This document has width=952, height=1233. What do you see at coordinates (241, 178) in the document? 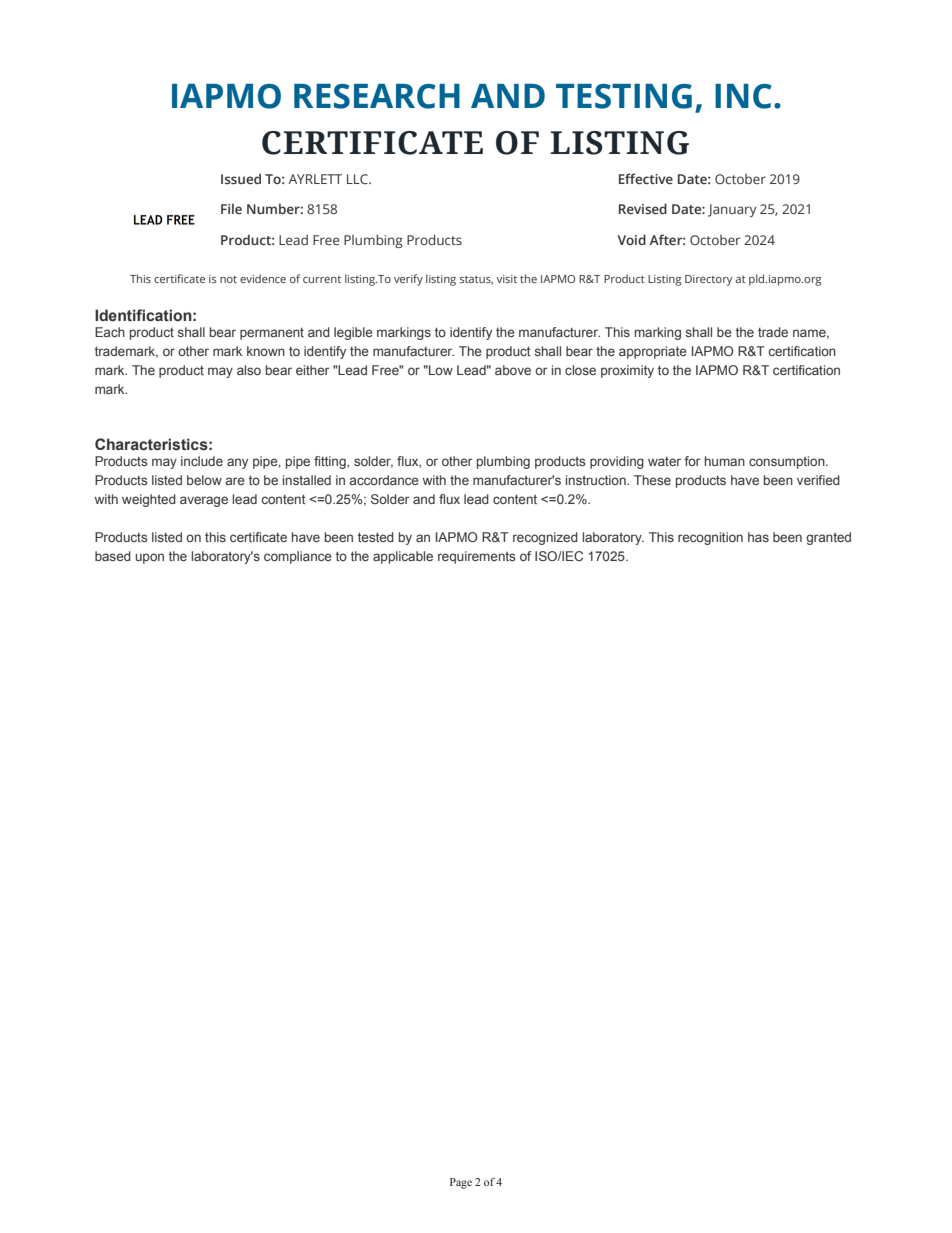
I see `Issued` at bounding box center [241, 178].
